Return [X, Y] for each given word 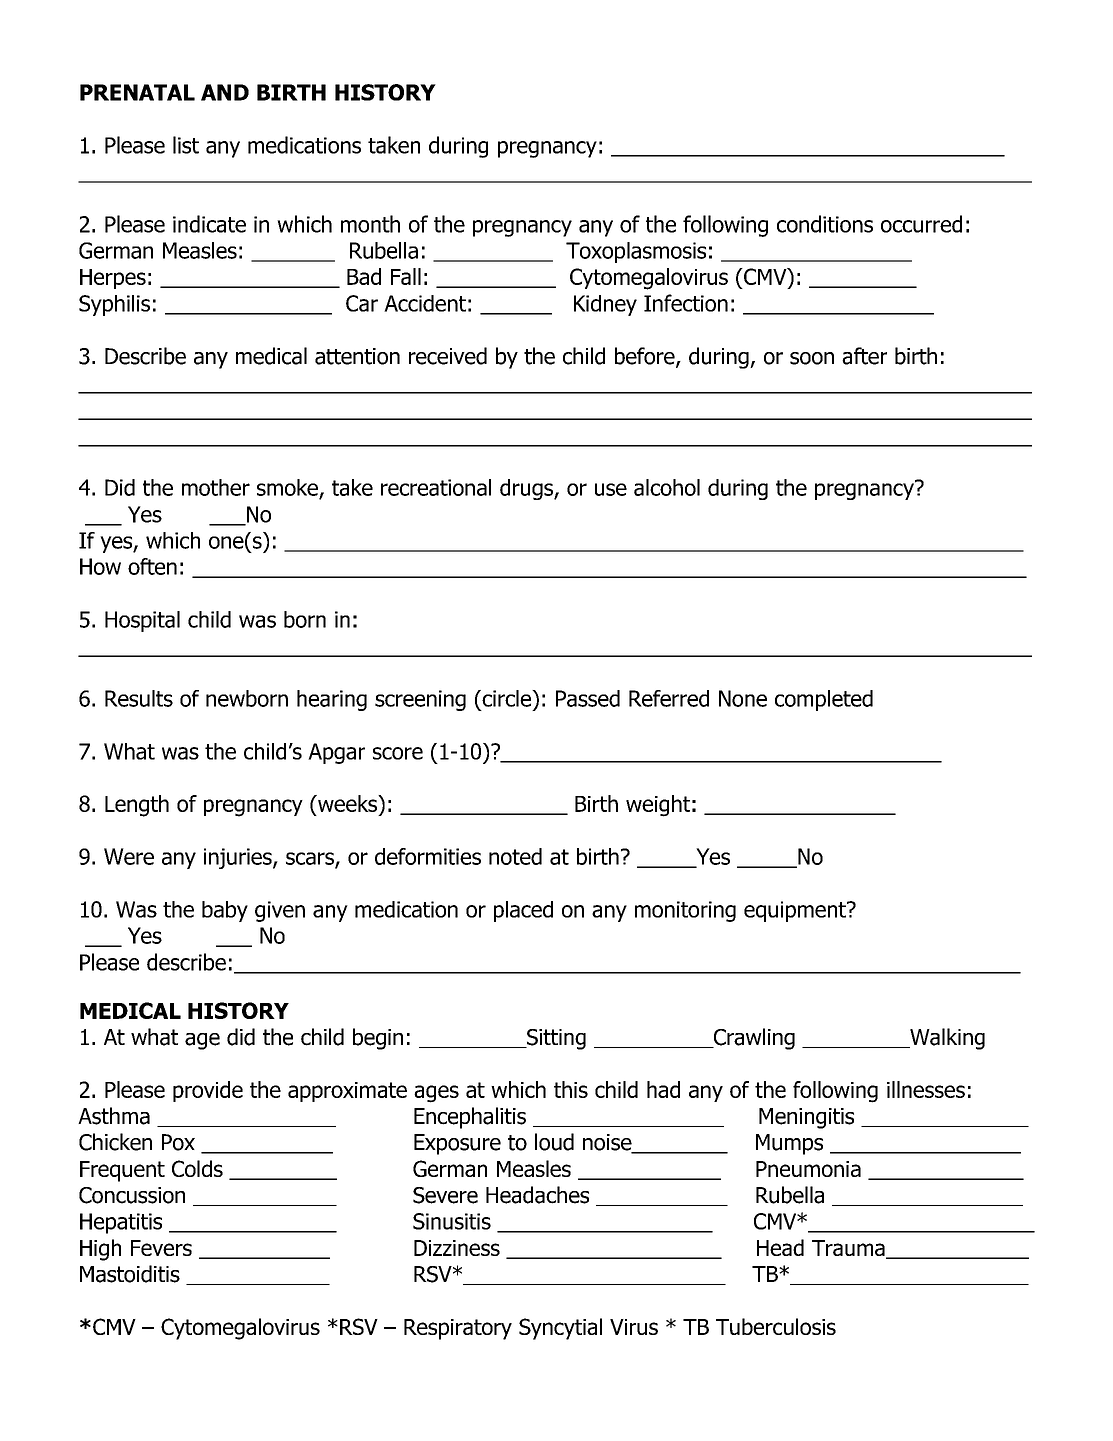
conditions [825, 224]
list [186, 145]
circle [507, 698]
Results [139, 698]
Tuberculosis [776, 1326]
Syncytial [560, 1329]
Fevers [161, 1248]
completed [824, 700]
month [370, 224]
